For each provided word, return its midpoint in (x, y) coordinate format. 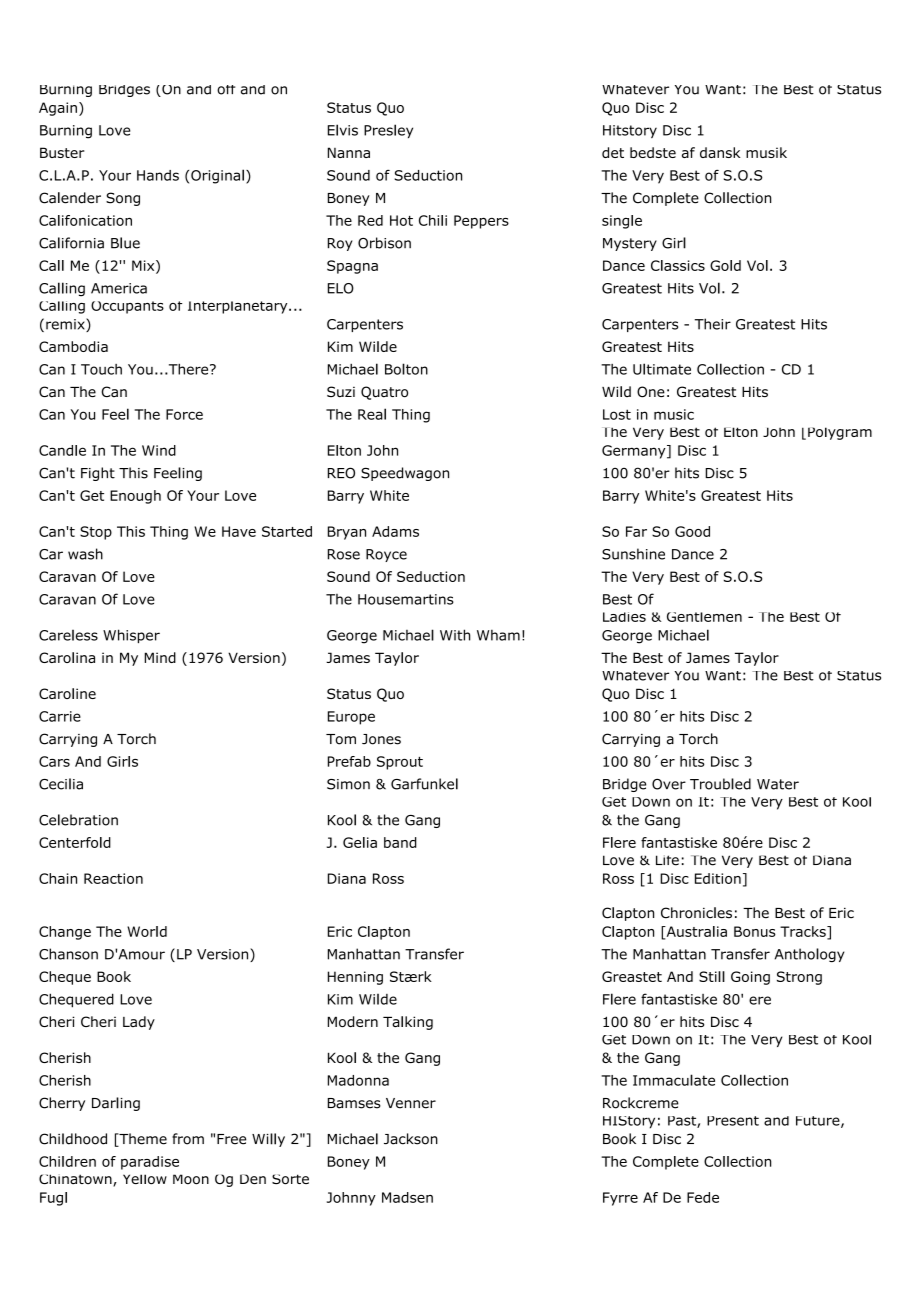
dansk (720, 152)
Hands (158, 175)
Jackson (411, 1139)
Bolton (406, 369)
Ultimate (662, 369)
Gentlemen (704, 617)
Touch (101, 369)
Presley (388, 131)
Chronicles (696, 913)
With (455, 635)
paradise (150, 1163)
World (147, 931)
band (400, 842)
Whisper (131, 636)
